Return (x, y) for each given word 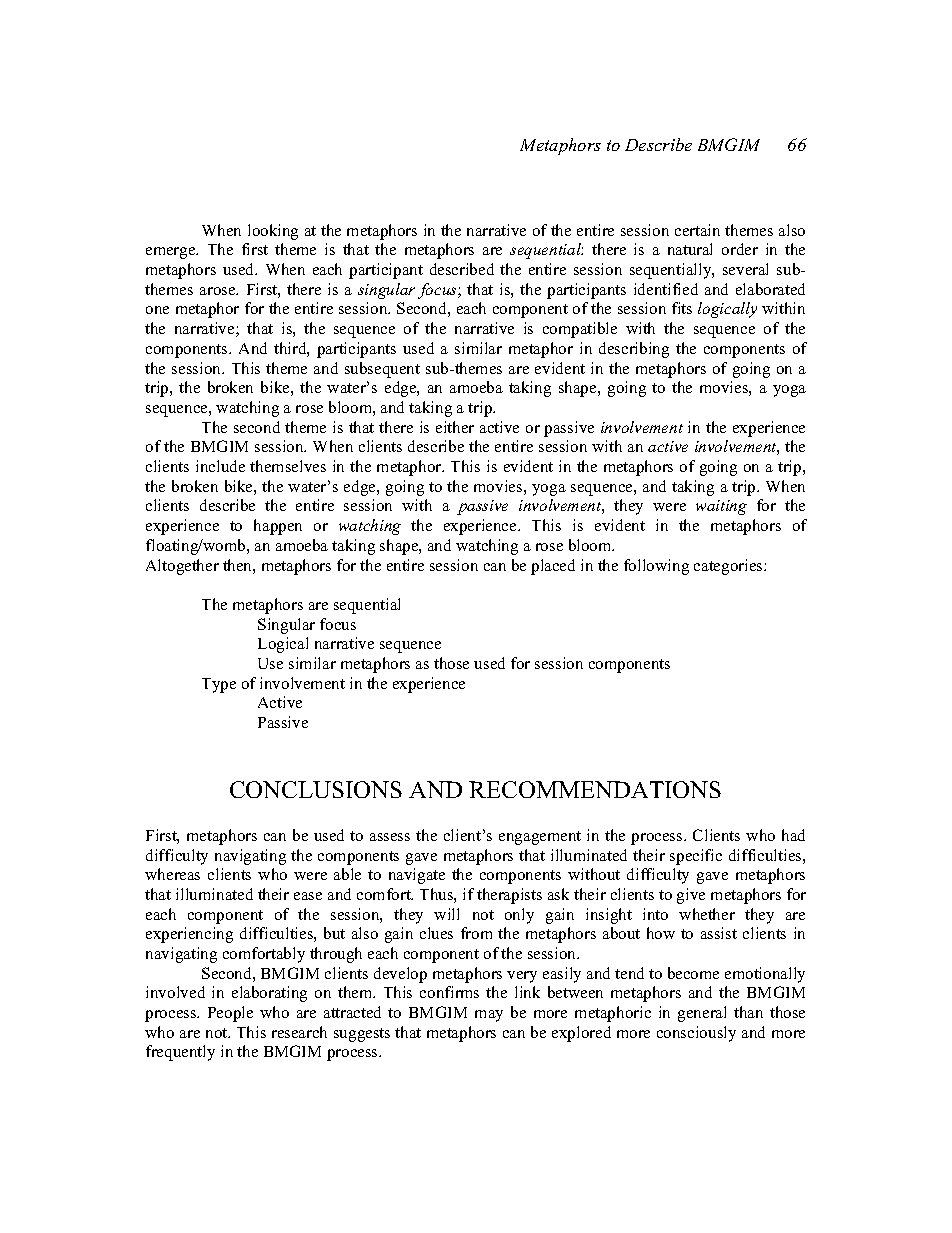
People (230, 1014)
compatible (580, 330)
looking (273, 232)
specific (696, 857)
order (740, 249)
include (220, 466)
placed (553, 567)
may (489, 1016)
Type (219, 685)
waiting (721, 507)
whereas (172, 874)
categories (729, 567)
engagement (540, 838)
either (455, 427)
